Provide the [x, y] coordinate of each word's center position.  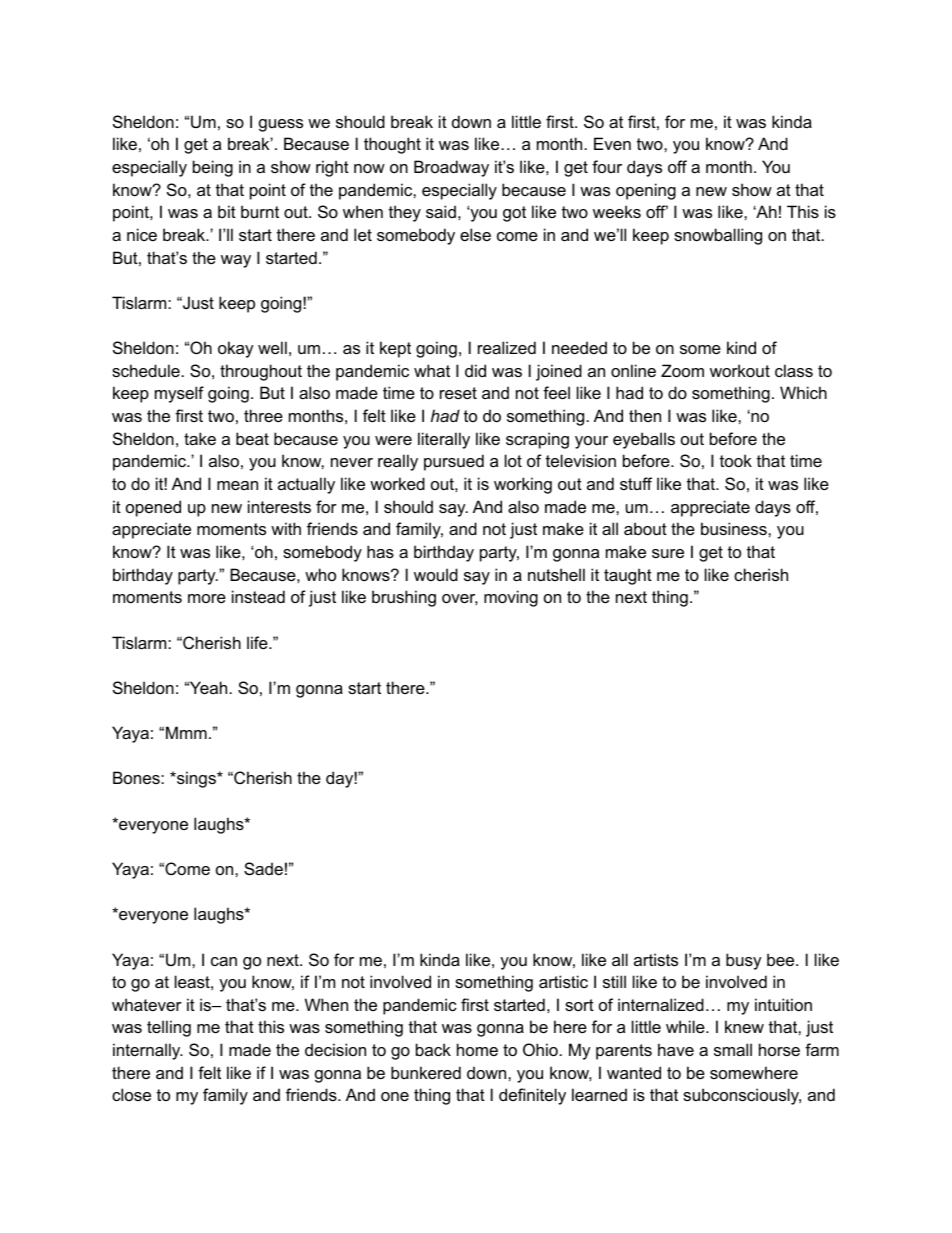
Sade [263, 868]
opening [646, 191]
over [460, 599]
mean [237, 485]
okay [236, 349]
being [213, 168]
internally [148, 1051]
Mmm [186, 732]
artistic [563, 981]
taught [628, 576]
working [523, 485]
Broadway [451, 168]
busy [744, 961]
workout [740, 370]
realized [507, 347]
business [735, 528]
